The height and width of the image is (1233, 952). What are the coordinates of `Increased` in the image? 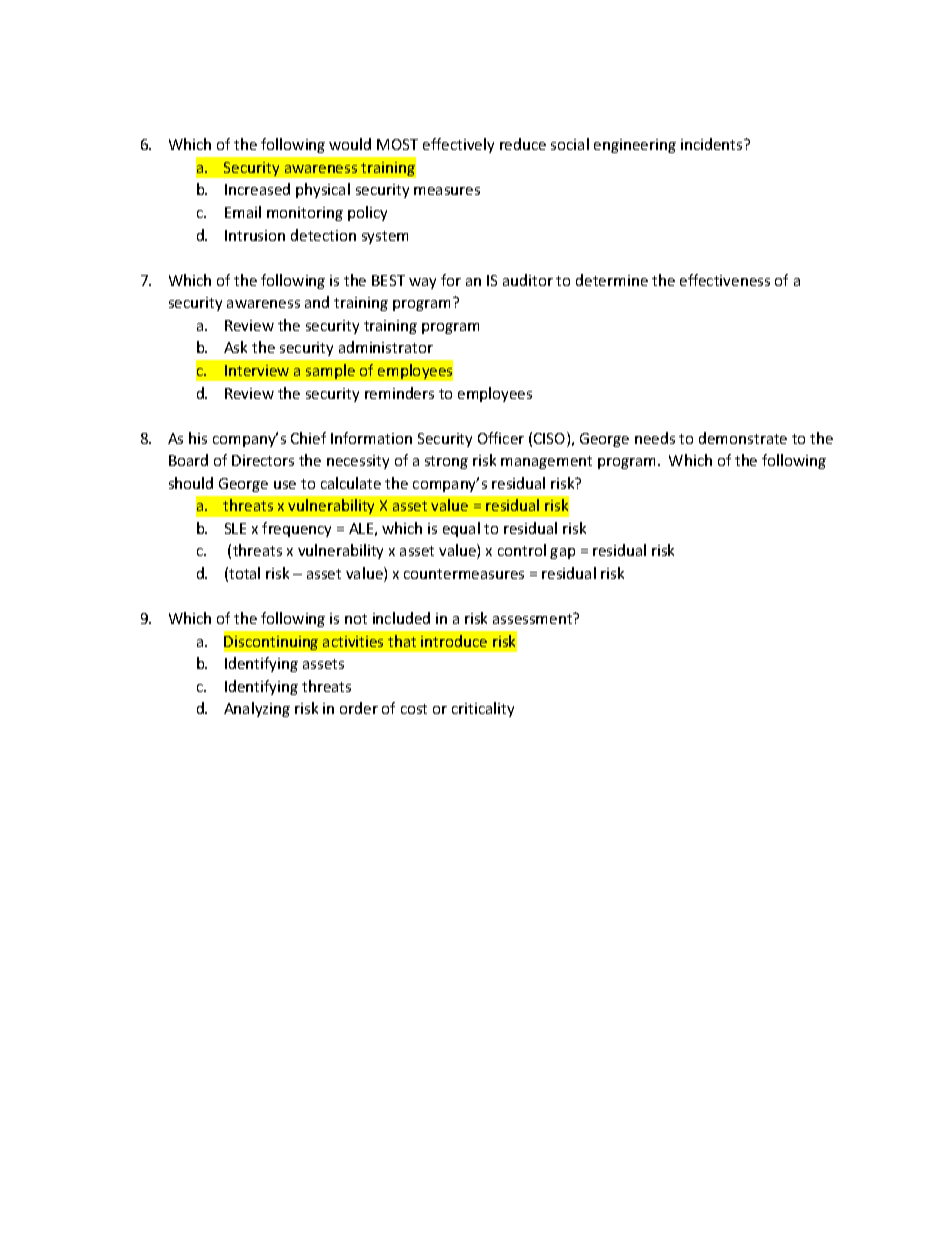 It's located at (257, 189).
